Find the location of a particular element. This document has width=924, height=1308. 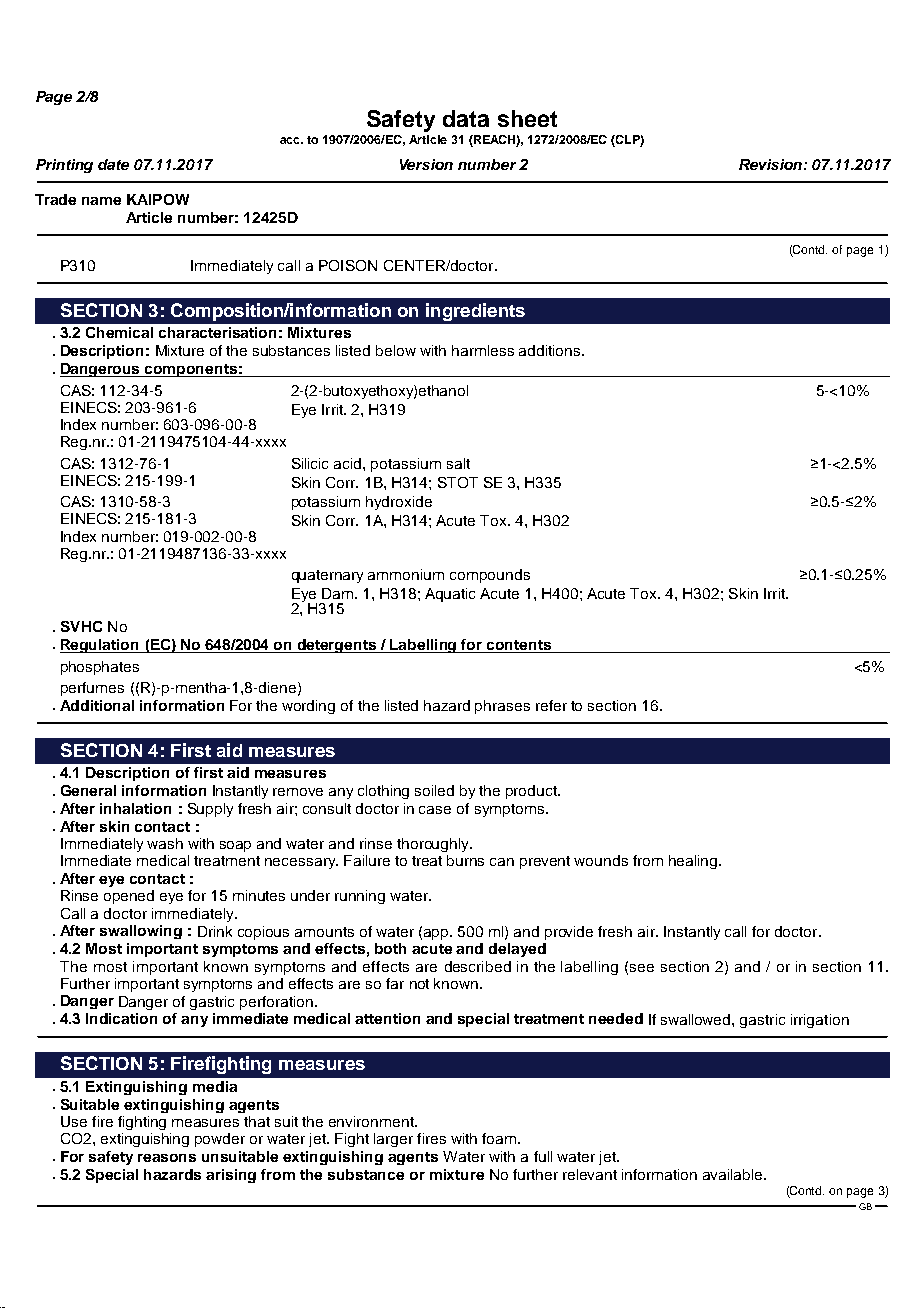

Version is located at coordinates (426, 164).
